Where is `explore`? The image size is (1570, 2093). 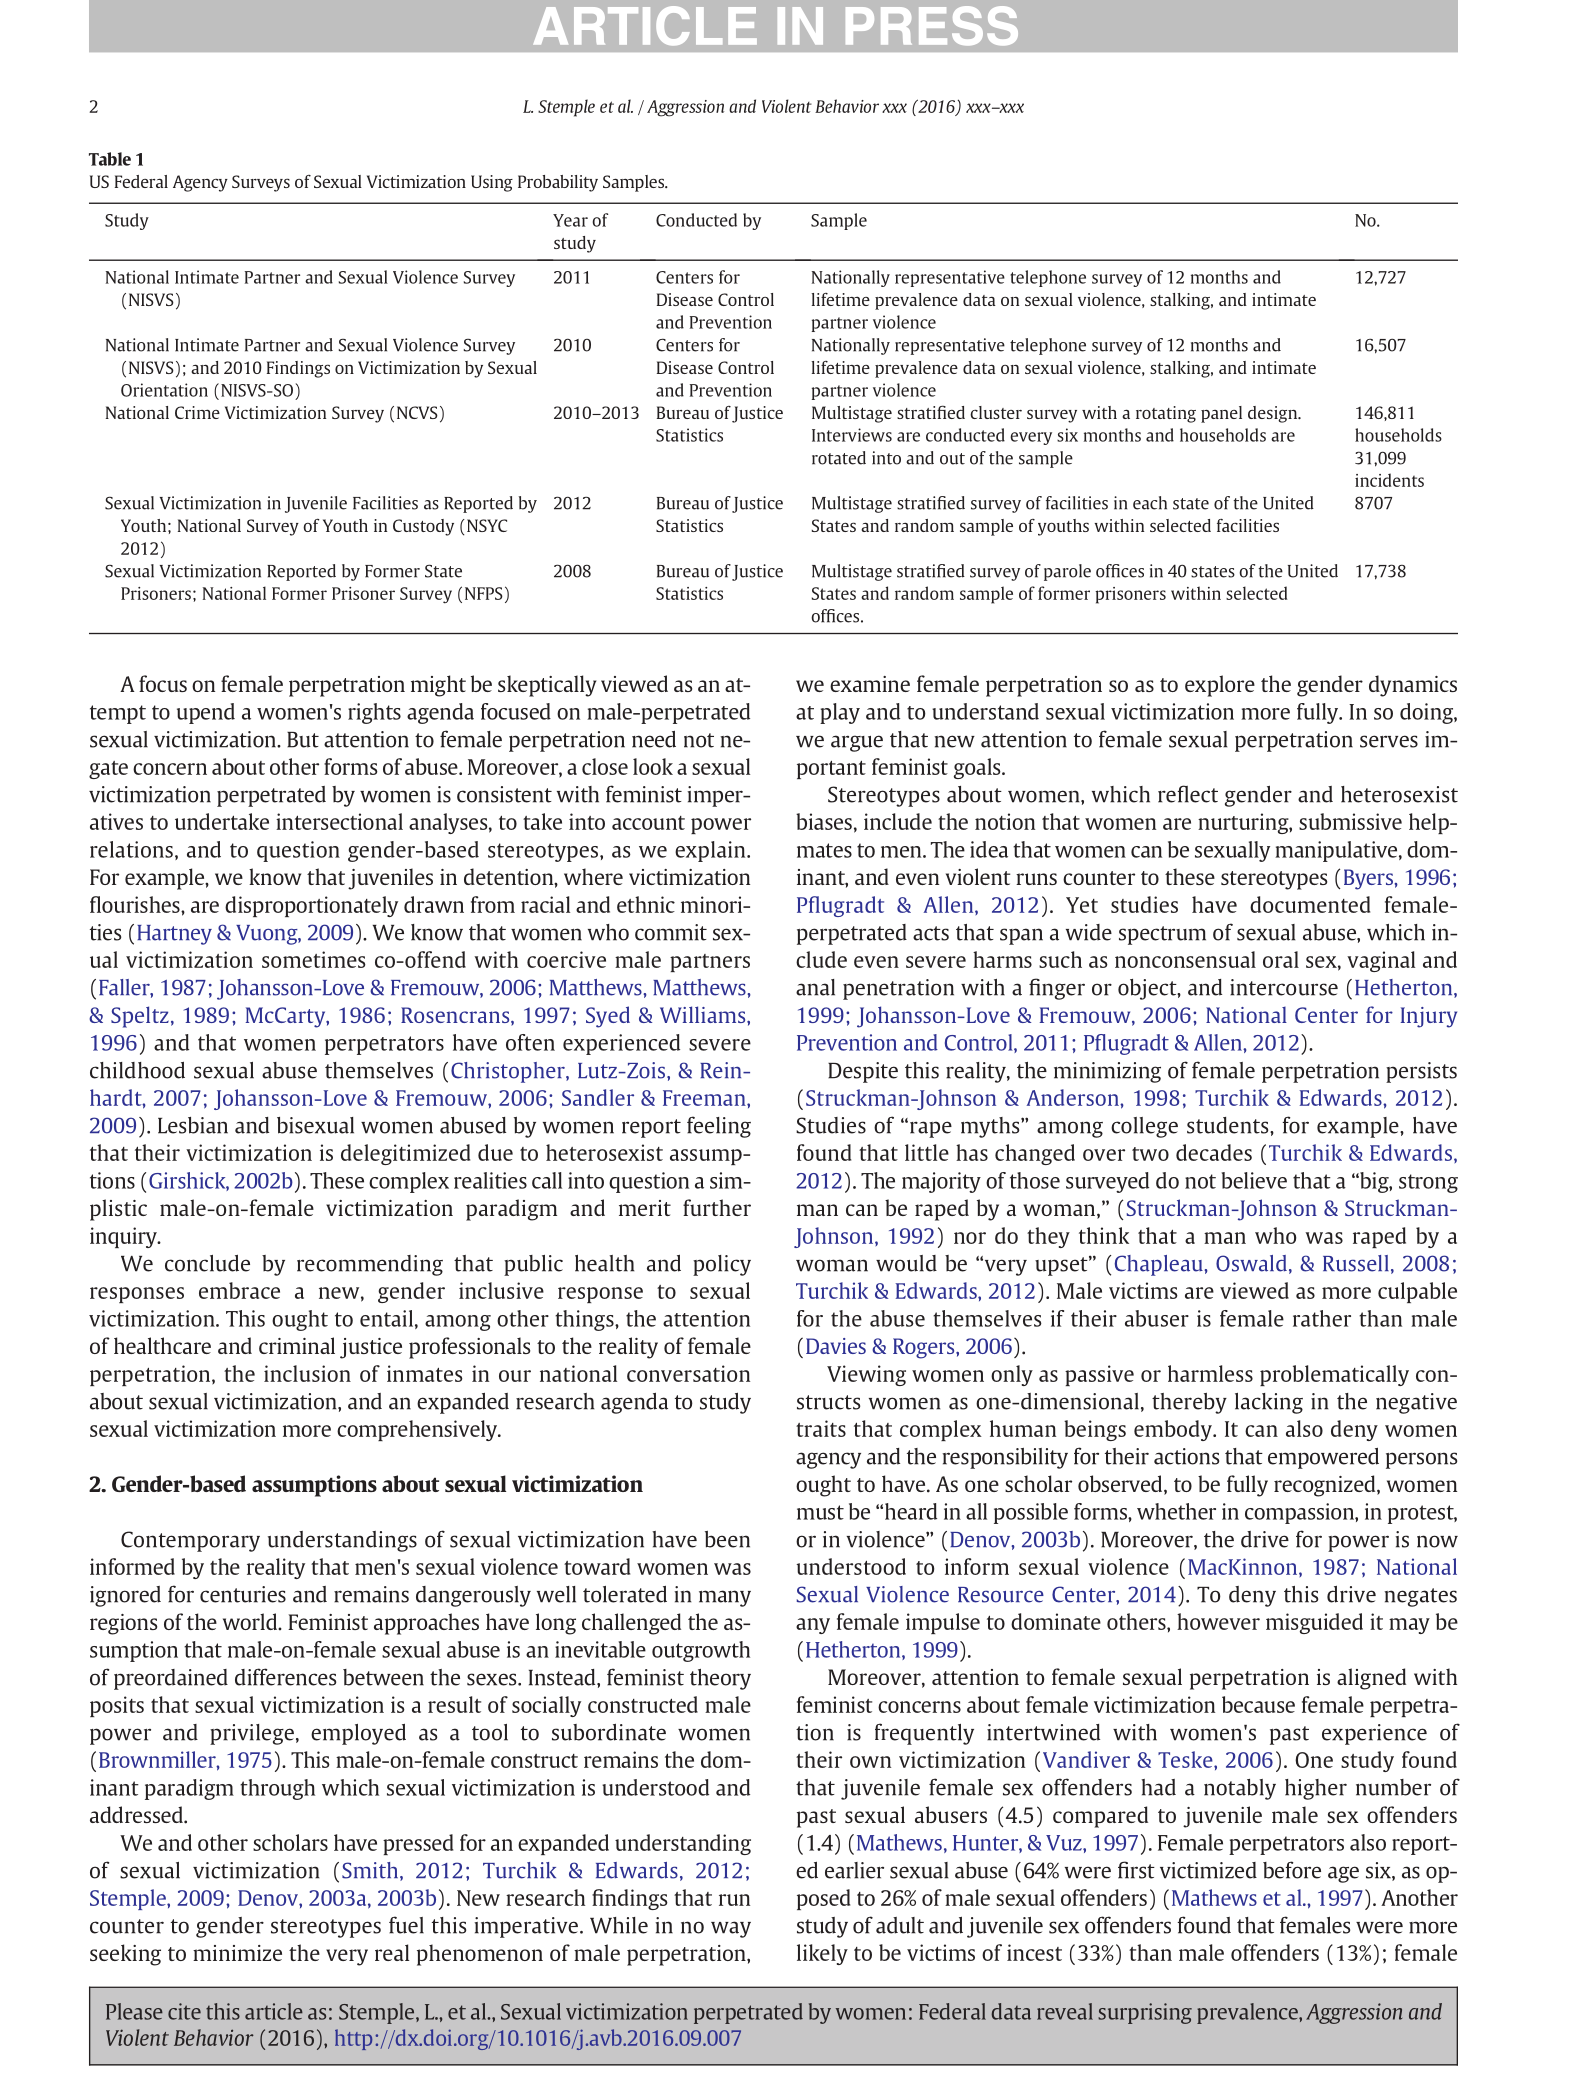 explore is located at coordinates (1220, 686).
